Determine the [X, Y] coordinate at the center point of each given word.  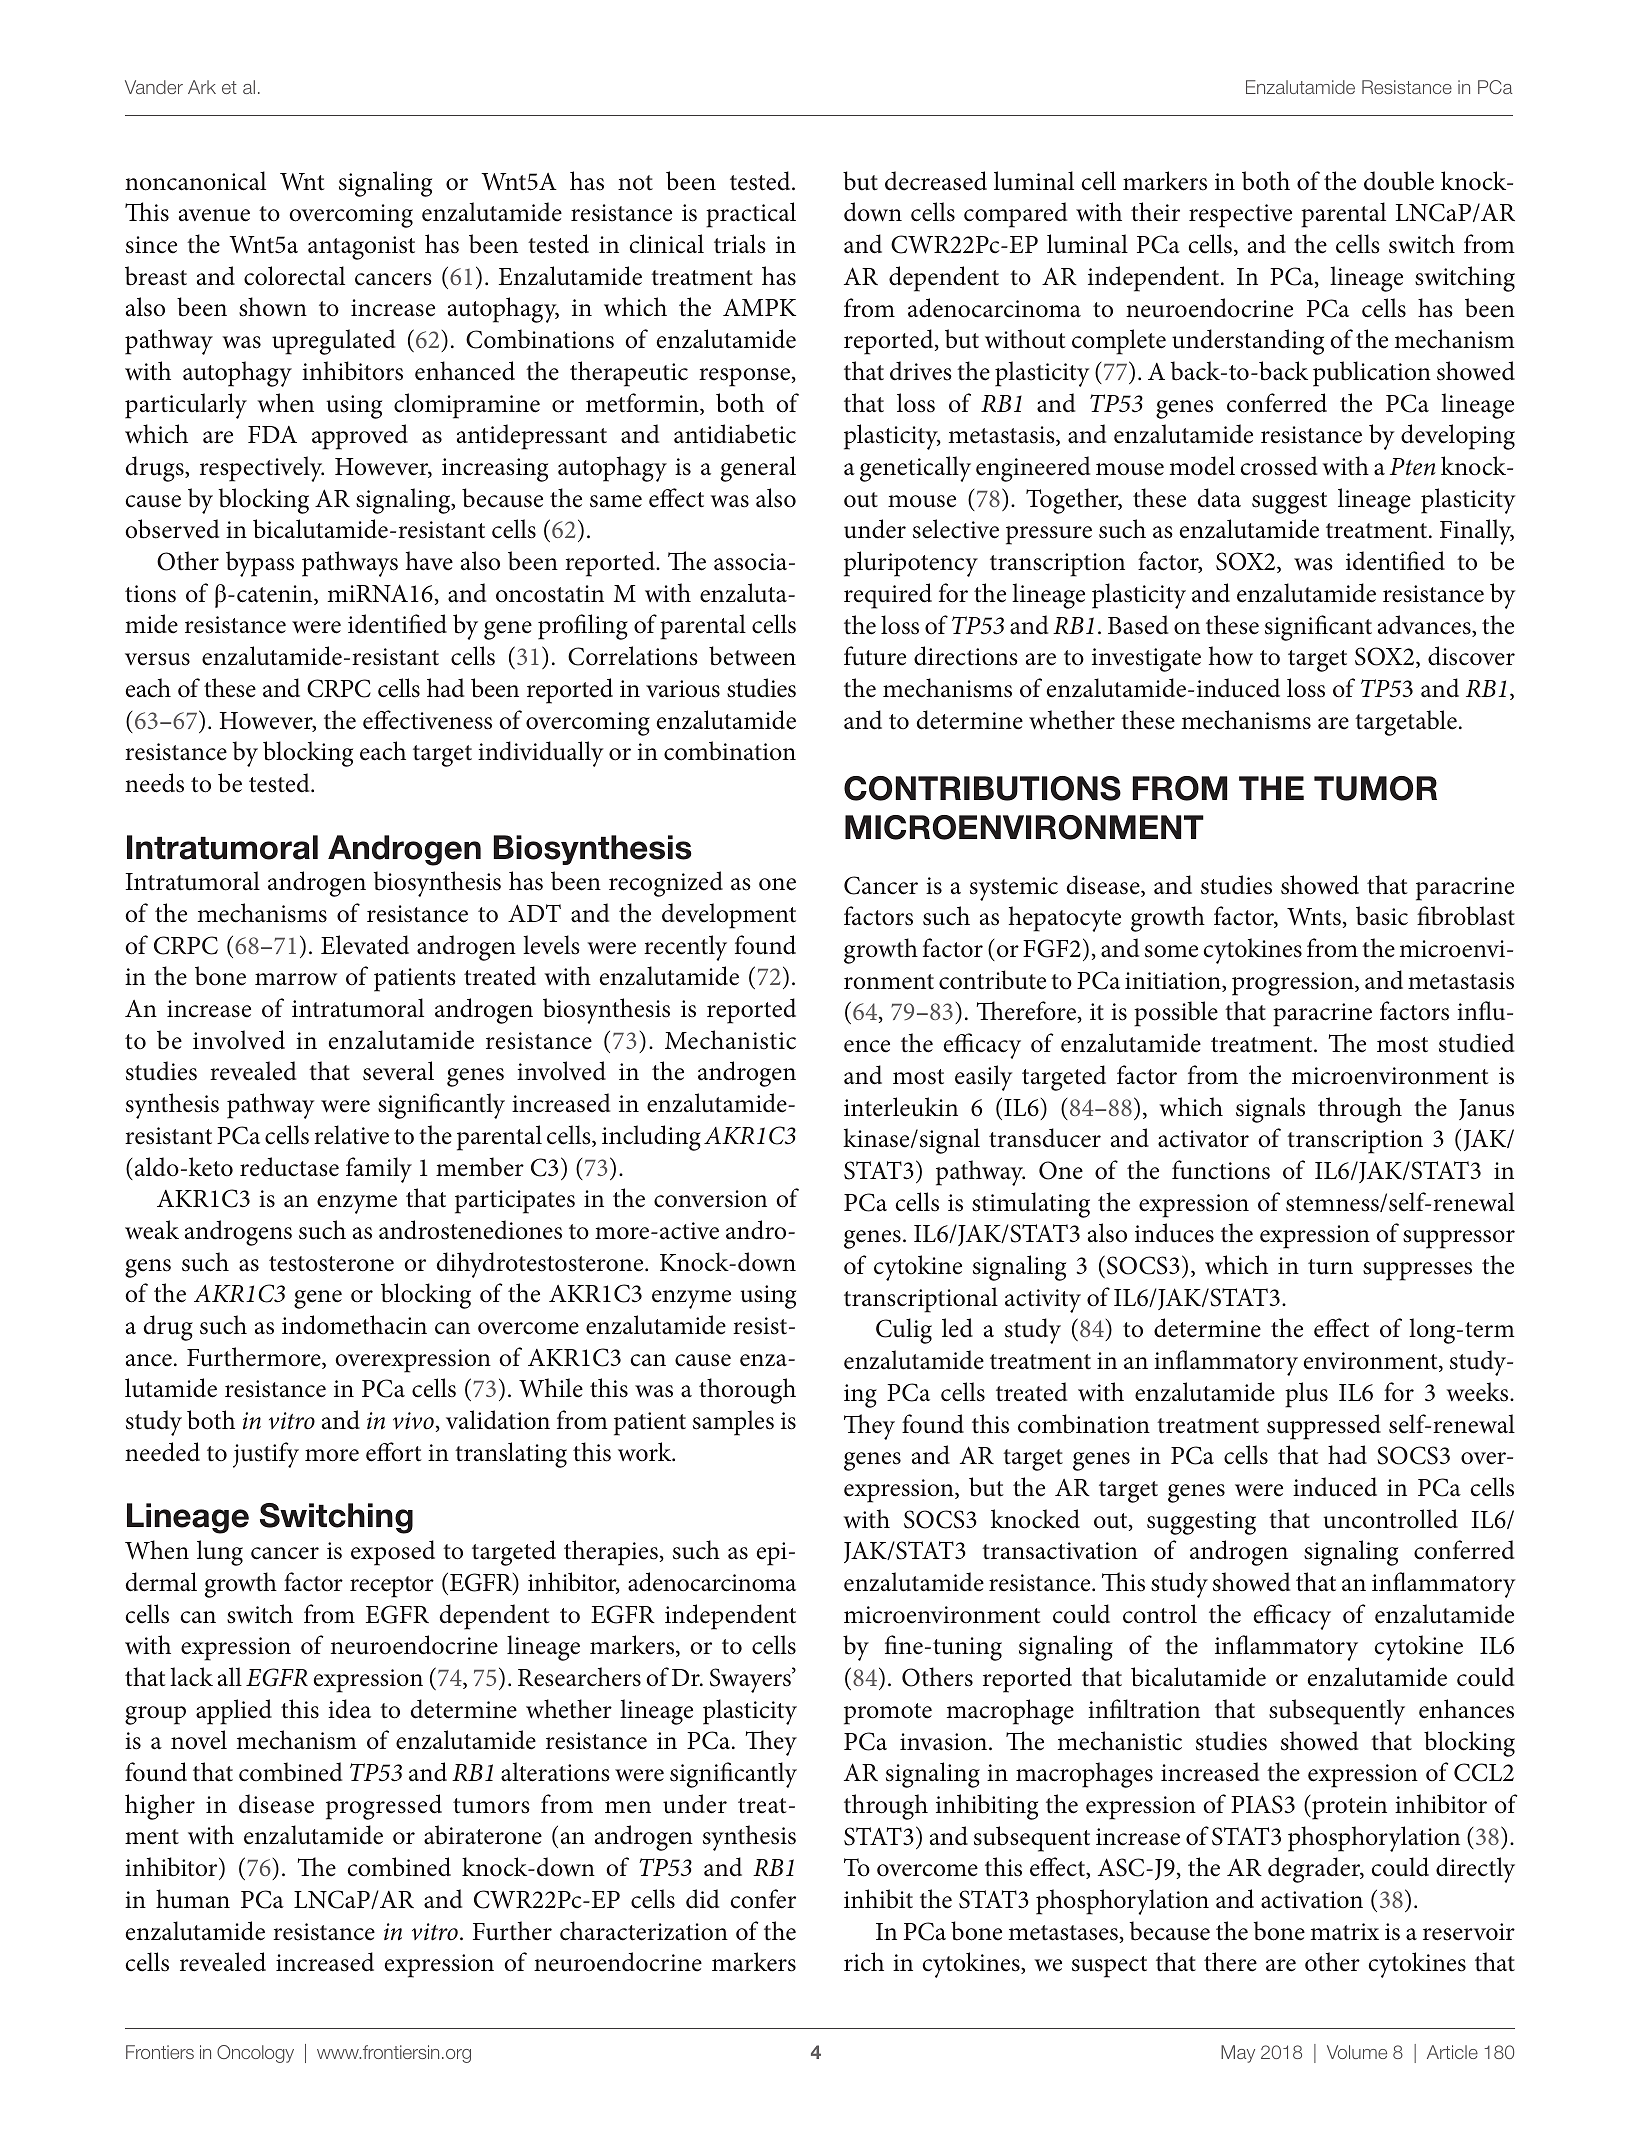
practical [751, 215]
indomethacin [354, 1325]
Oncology [255, 2054]
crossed [1278, 466]
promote [888, 1714]
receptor [392, 1587]
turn [1330, 1267]
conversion [710, 1199]
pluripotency [911, 564]
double [1399, 181]
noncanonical [195, 181]
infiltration [1144, 1709]
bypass [260, 564]
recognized [666, 884]
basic [1382, 916]
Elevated [365, 945]
